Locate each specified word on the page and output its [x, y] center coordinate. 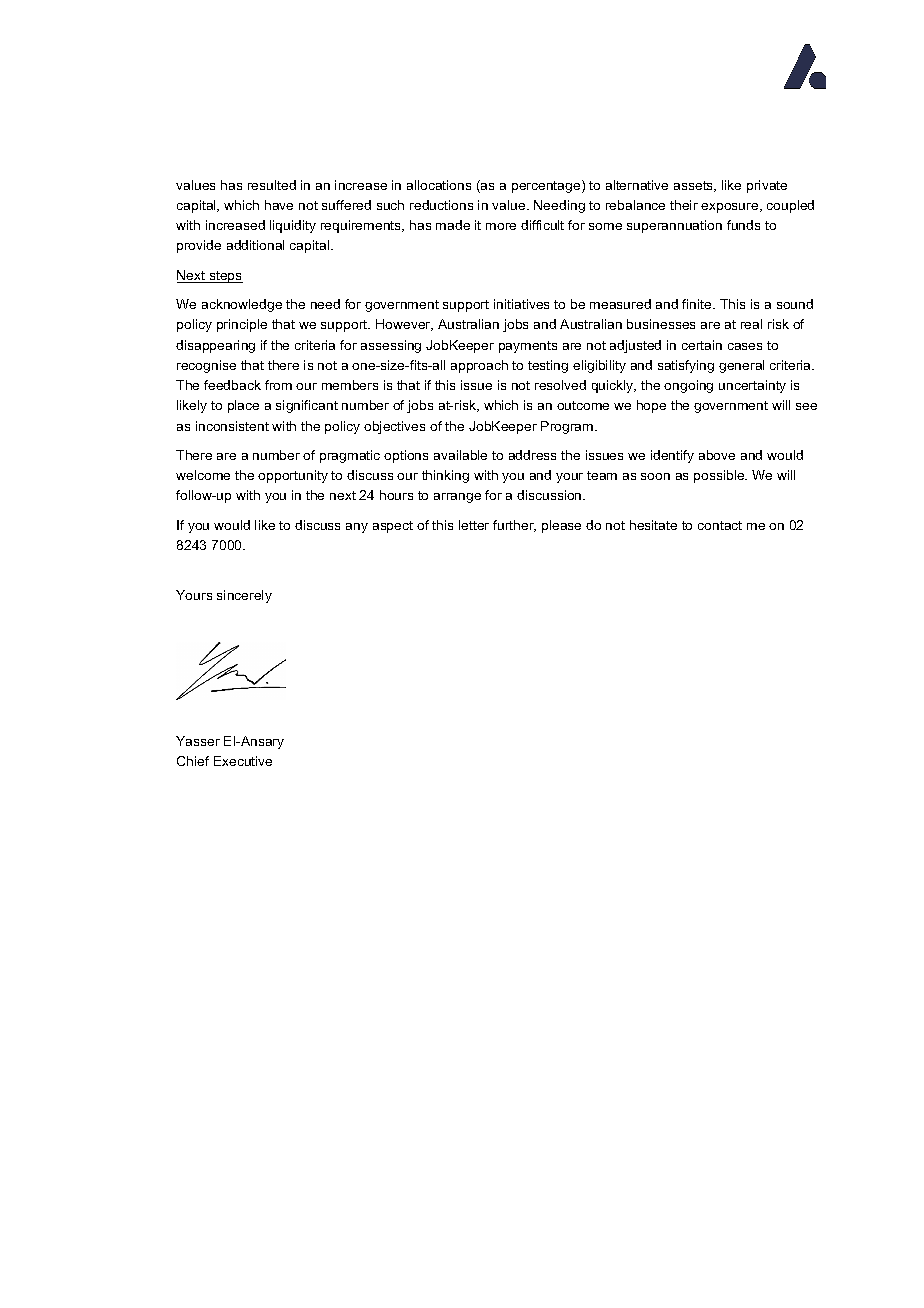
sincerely [244, 596]
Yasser [198, 741]
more [501, 226]
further [514, 526]
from [278, 385]
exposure [731, 208]
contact [720, 525]
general [741, 366]
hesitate [653, 525]
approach [479, 366]
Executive [243, 761]
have [279, 205]
